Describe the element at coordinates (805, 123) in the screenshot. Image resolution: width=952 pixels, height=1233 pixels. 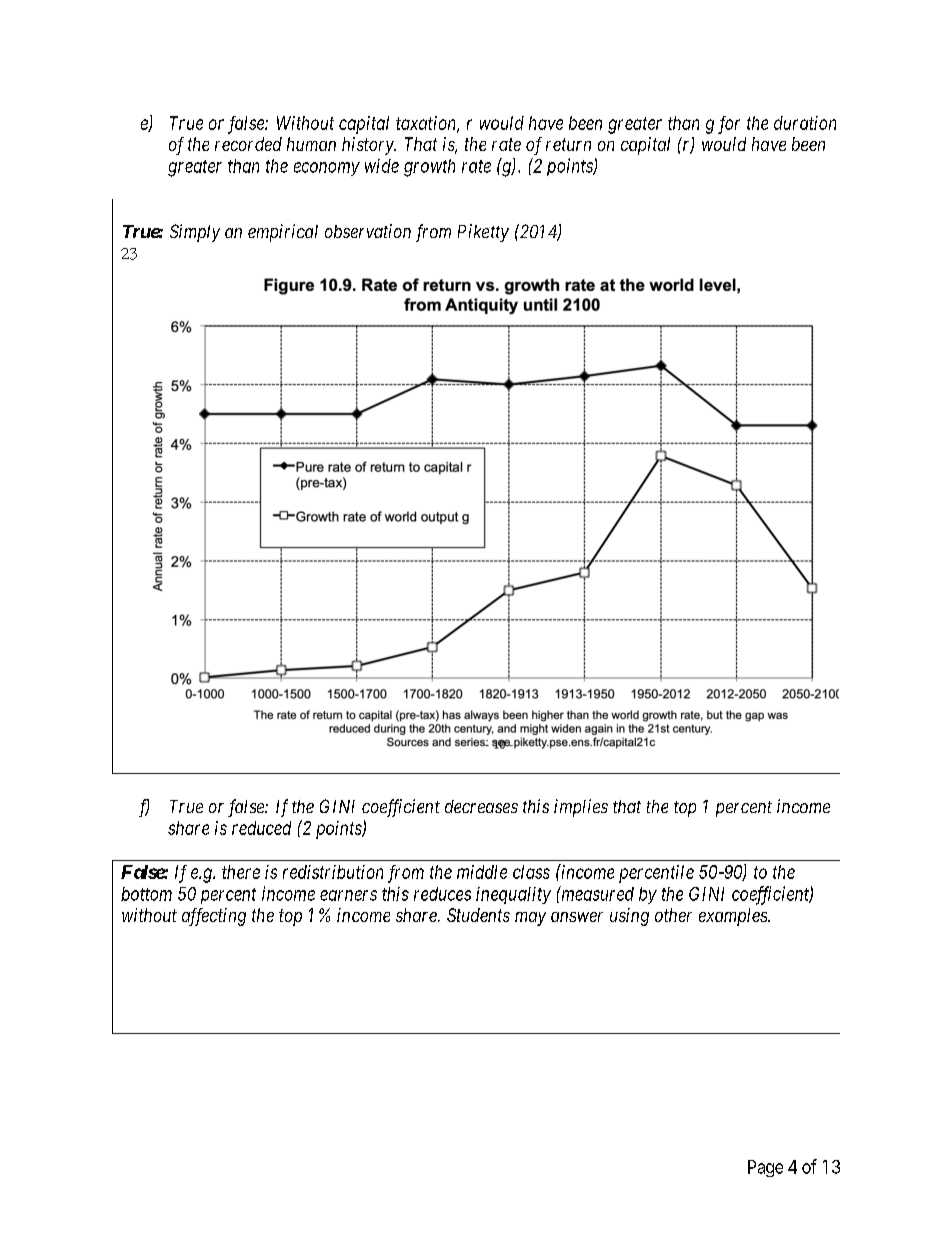
I see `duration` at that location.
